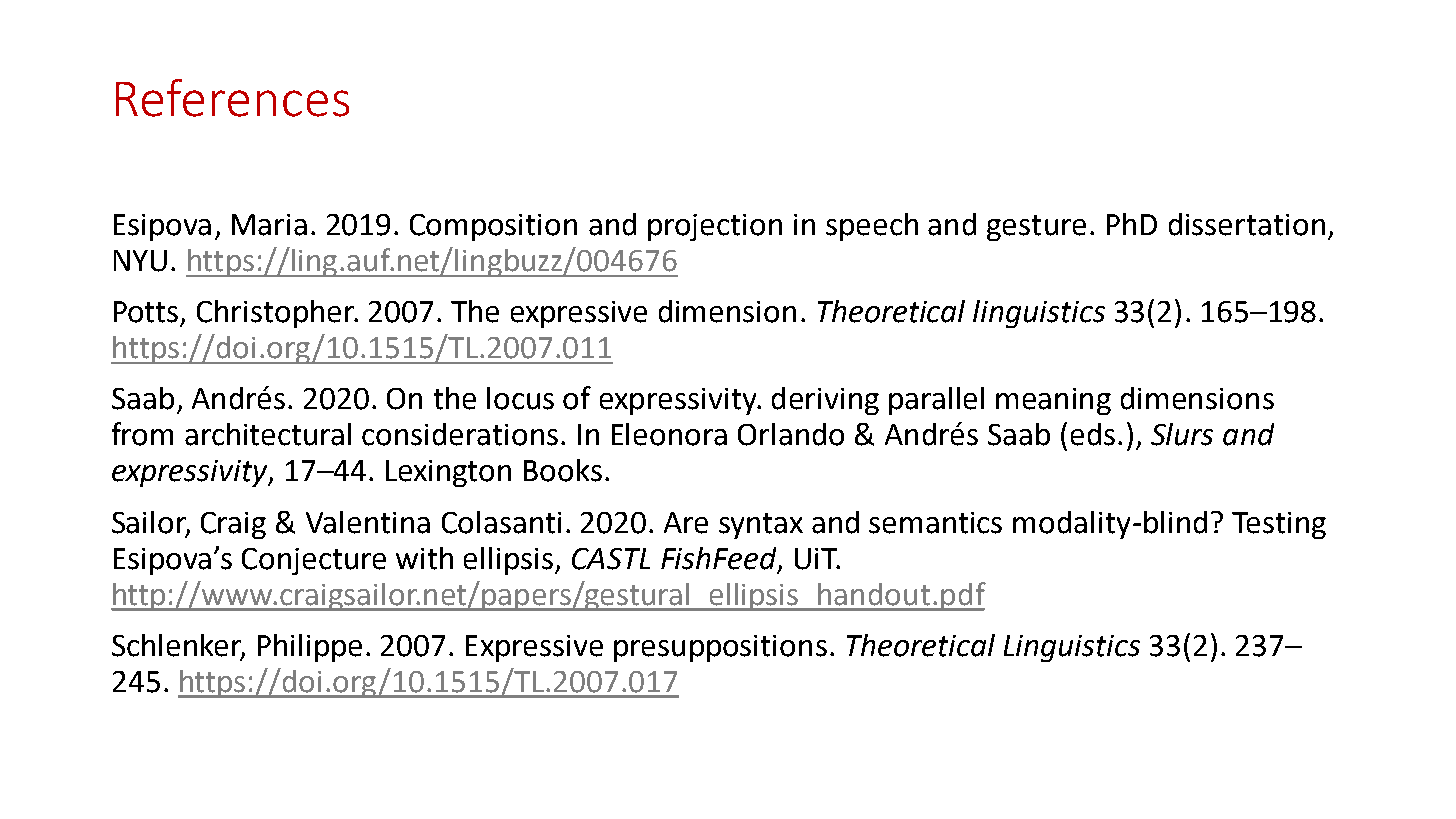 The image size is (1456, 819). What do you see at coordinates (1279, 525) in the screenshot?
I see `Testing` at bounding box center [1279, 525].
